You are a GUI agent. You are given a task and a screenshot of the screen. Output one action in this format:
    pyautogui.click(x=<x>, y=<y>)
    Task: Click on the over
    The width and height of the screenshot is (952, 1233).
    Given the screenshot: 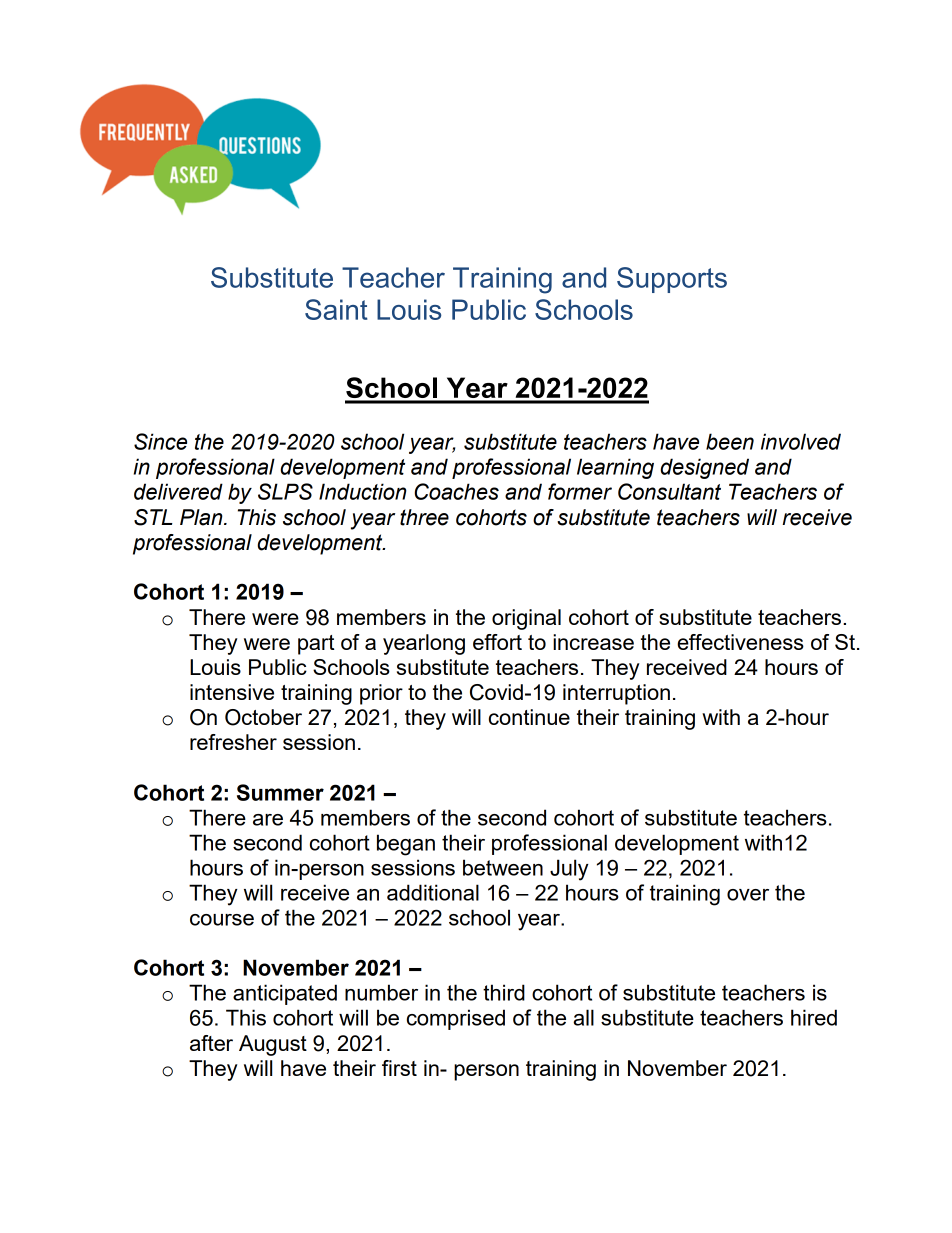 What is the action you would take?
    pyautogui.click(x=748, y=895)
